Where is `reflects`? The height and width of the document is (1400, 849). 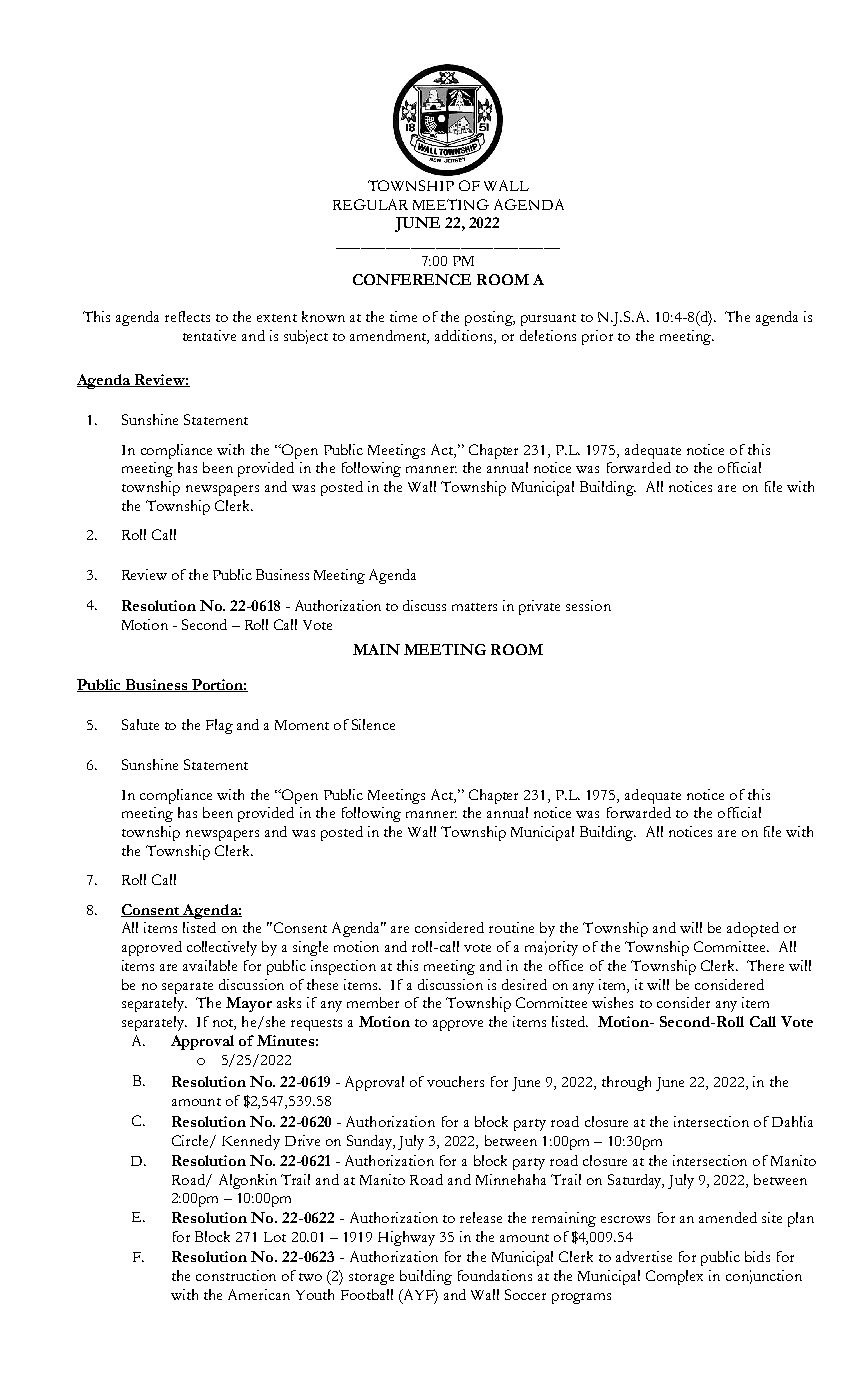
reflects is located at coordinates (187, 316).
